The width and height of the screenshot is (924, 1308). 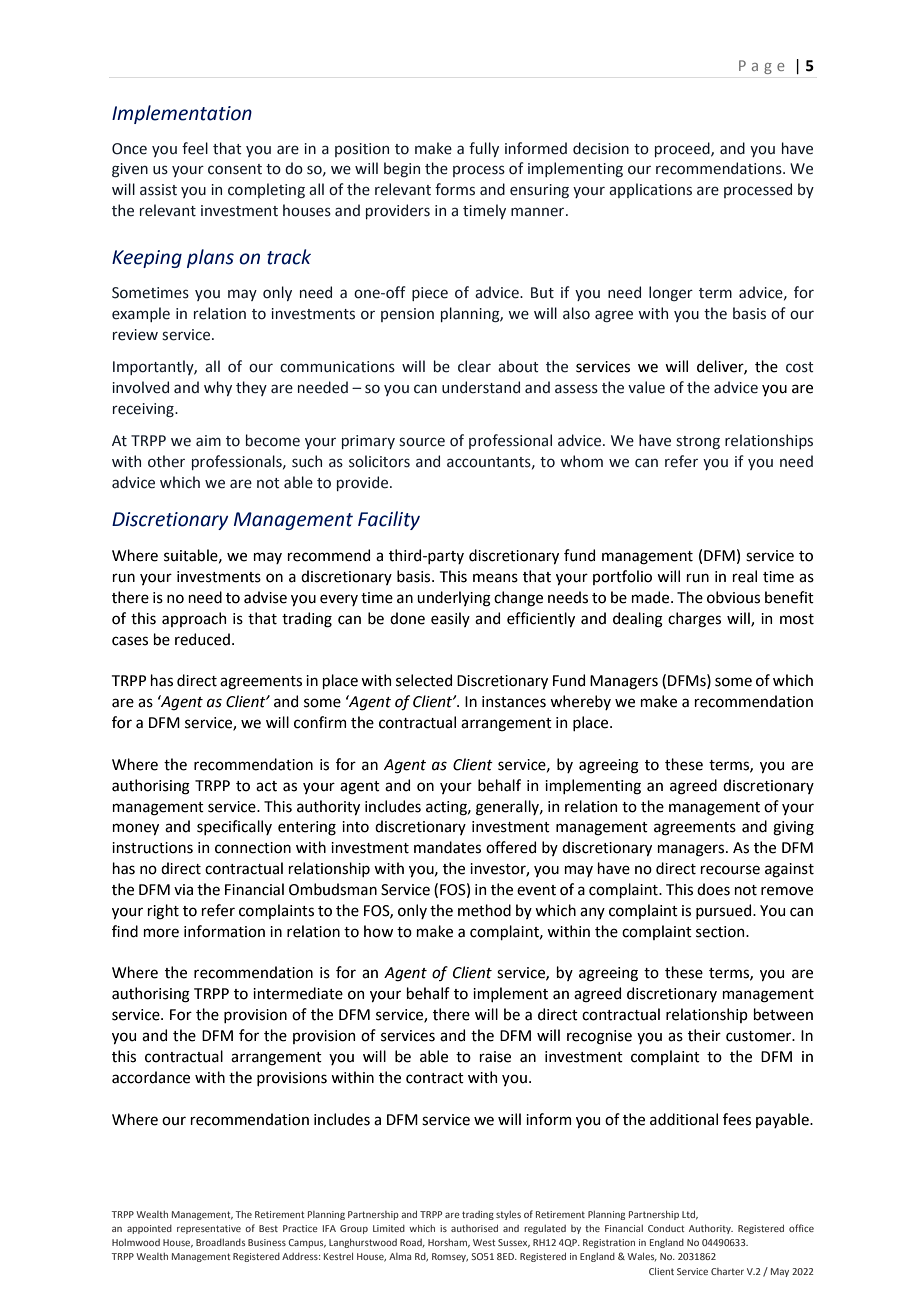 I want to click on authorised, so click(x=474, y=1228).
